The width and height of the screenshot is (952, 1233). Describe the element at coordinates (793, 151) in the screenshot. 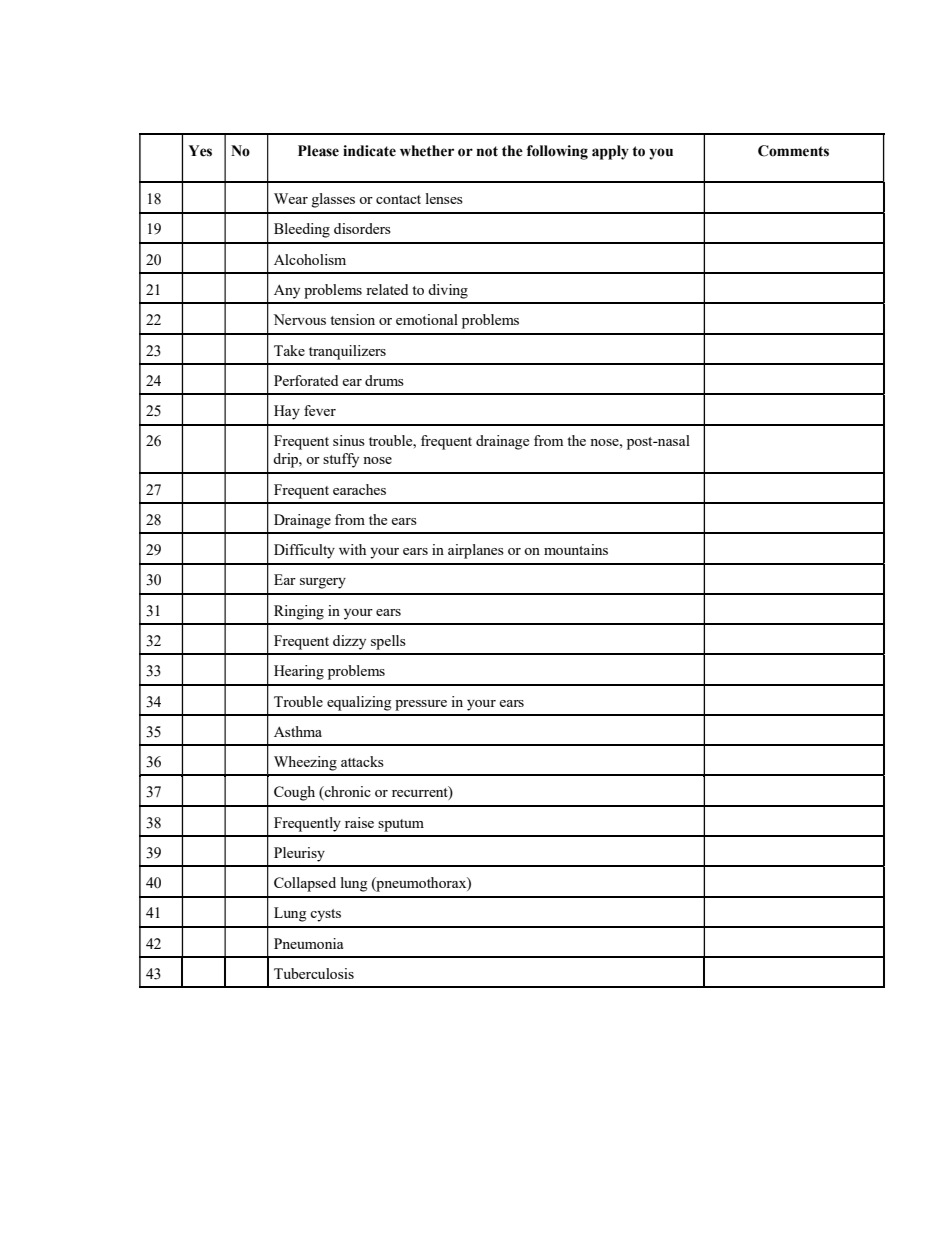

I see `Comments` at that location.
